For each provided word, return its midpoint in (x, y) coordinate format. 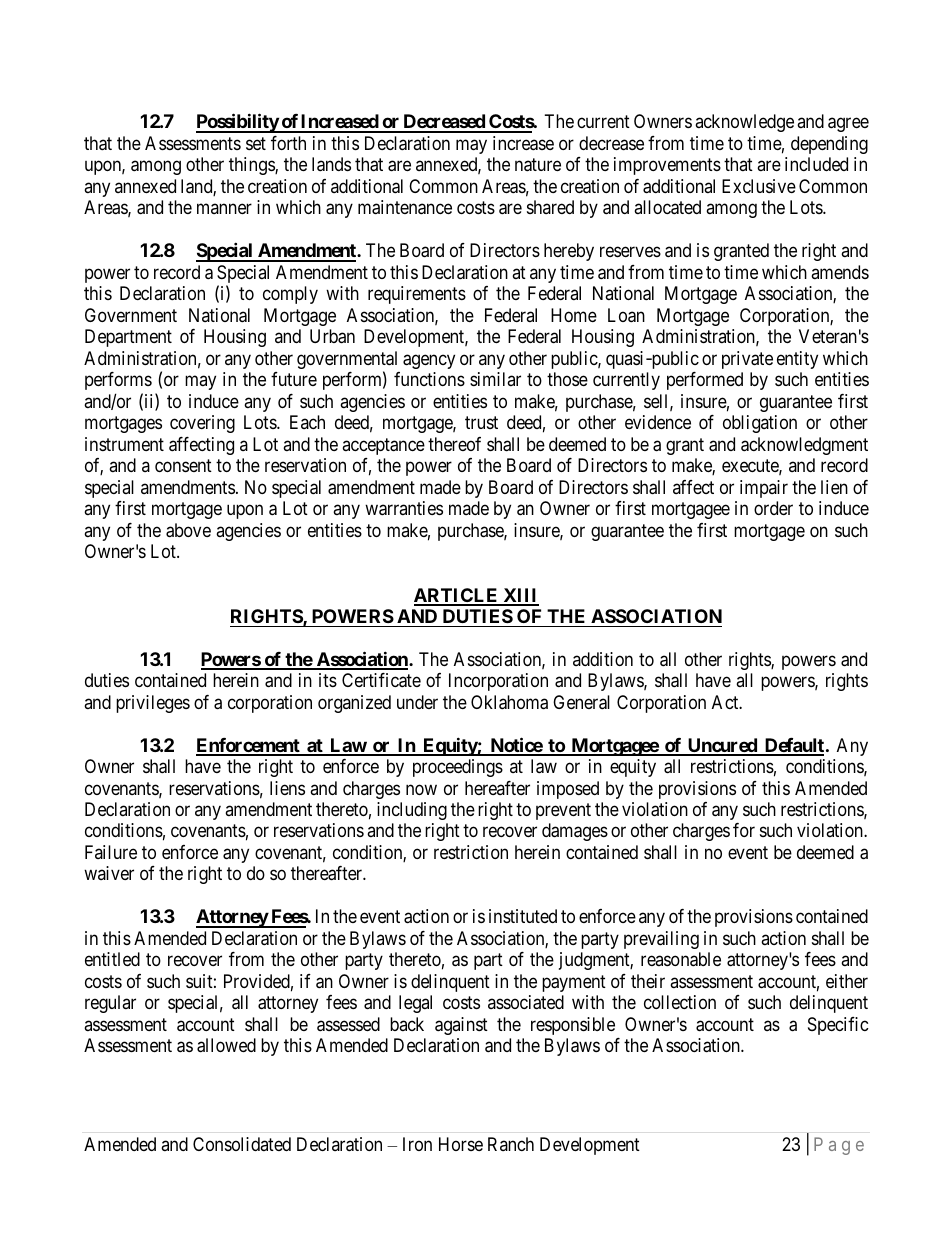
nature (538, 165)
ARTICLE (457, 596)
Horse (461, 1144)
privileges (153, 704)
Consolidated (242, 1144)
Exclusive (759, 186)
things (252, 166)
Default (793, 746)
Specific (838, 1026)
